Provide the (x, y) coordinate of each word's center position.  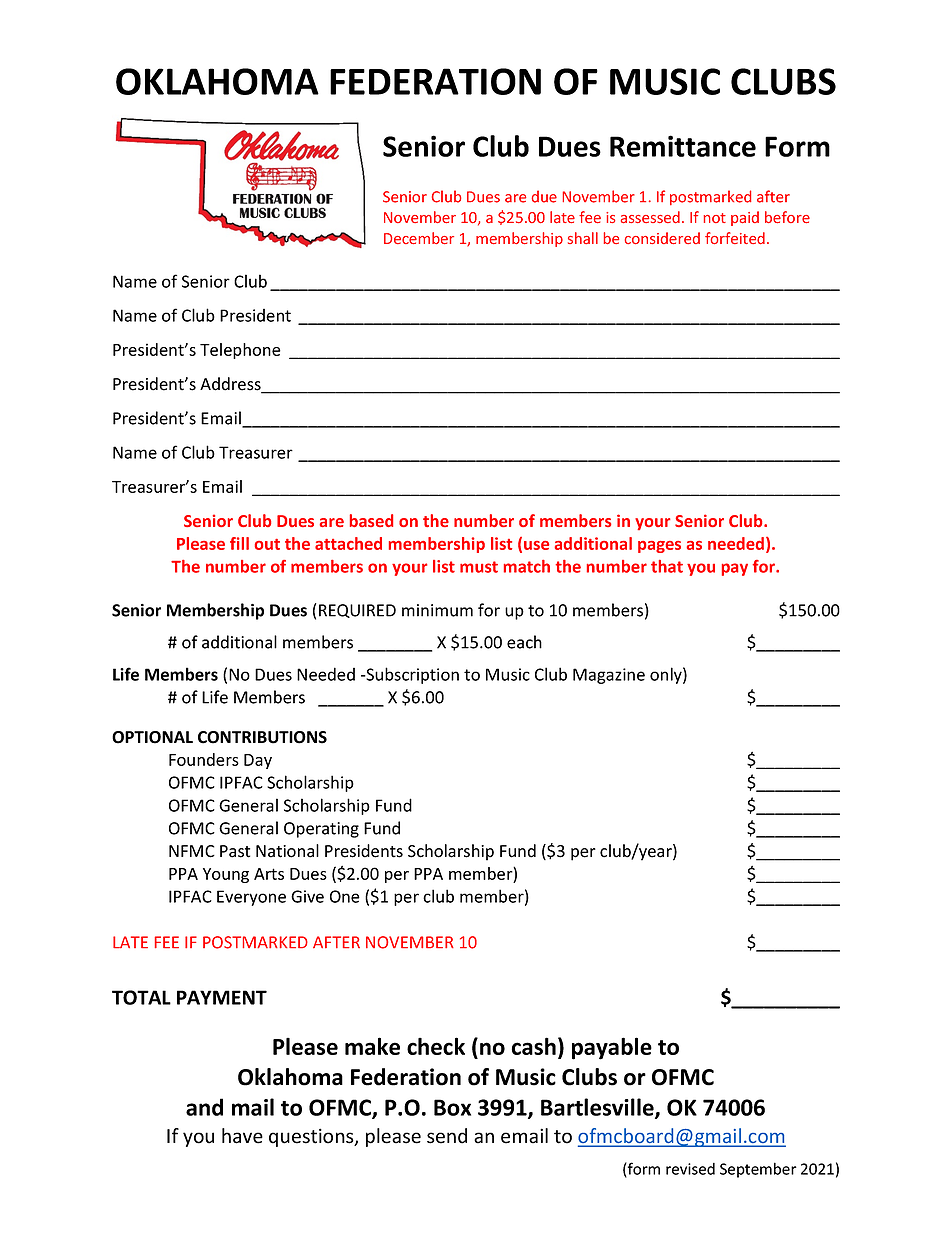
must (479, 567)
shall (583, 238)
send (447, 1136)
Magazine (609, 676)
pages (659, 547)
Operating (321, 830)
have (242, 1136)
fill (239, 543)
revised (690, 1169)
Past (235, 851)
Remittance (683, 146)
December (419, 238)
